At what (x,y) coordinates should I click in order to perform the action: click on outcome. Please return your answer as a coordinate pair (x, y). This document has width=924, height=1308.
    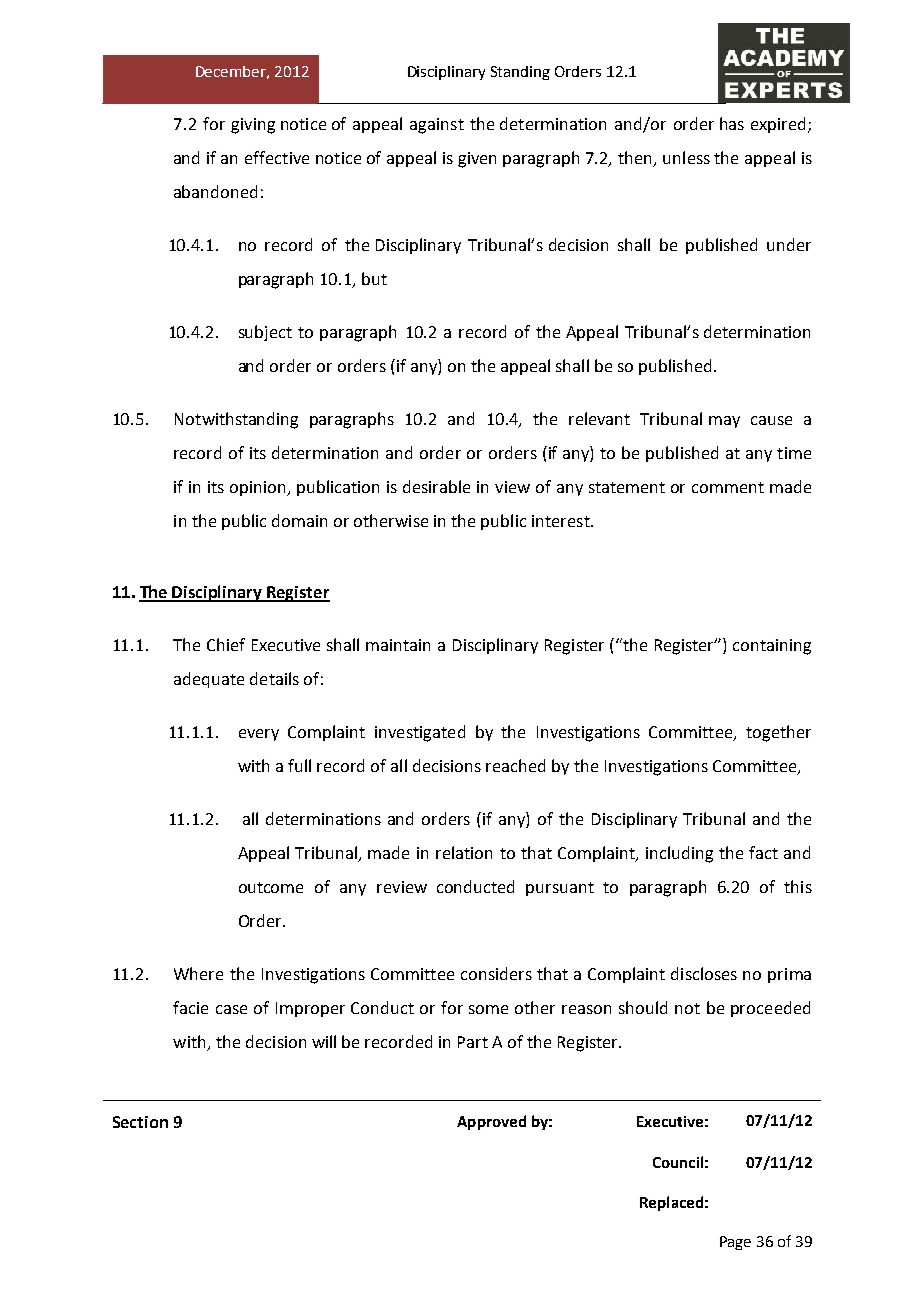
    Looking at the image, I should click on (271, 887).
